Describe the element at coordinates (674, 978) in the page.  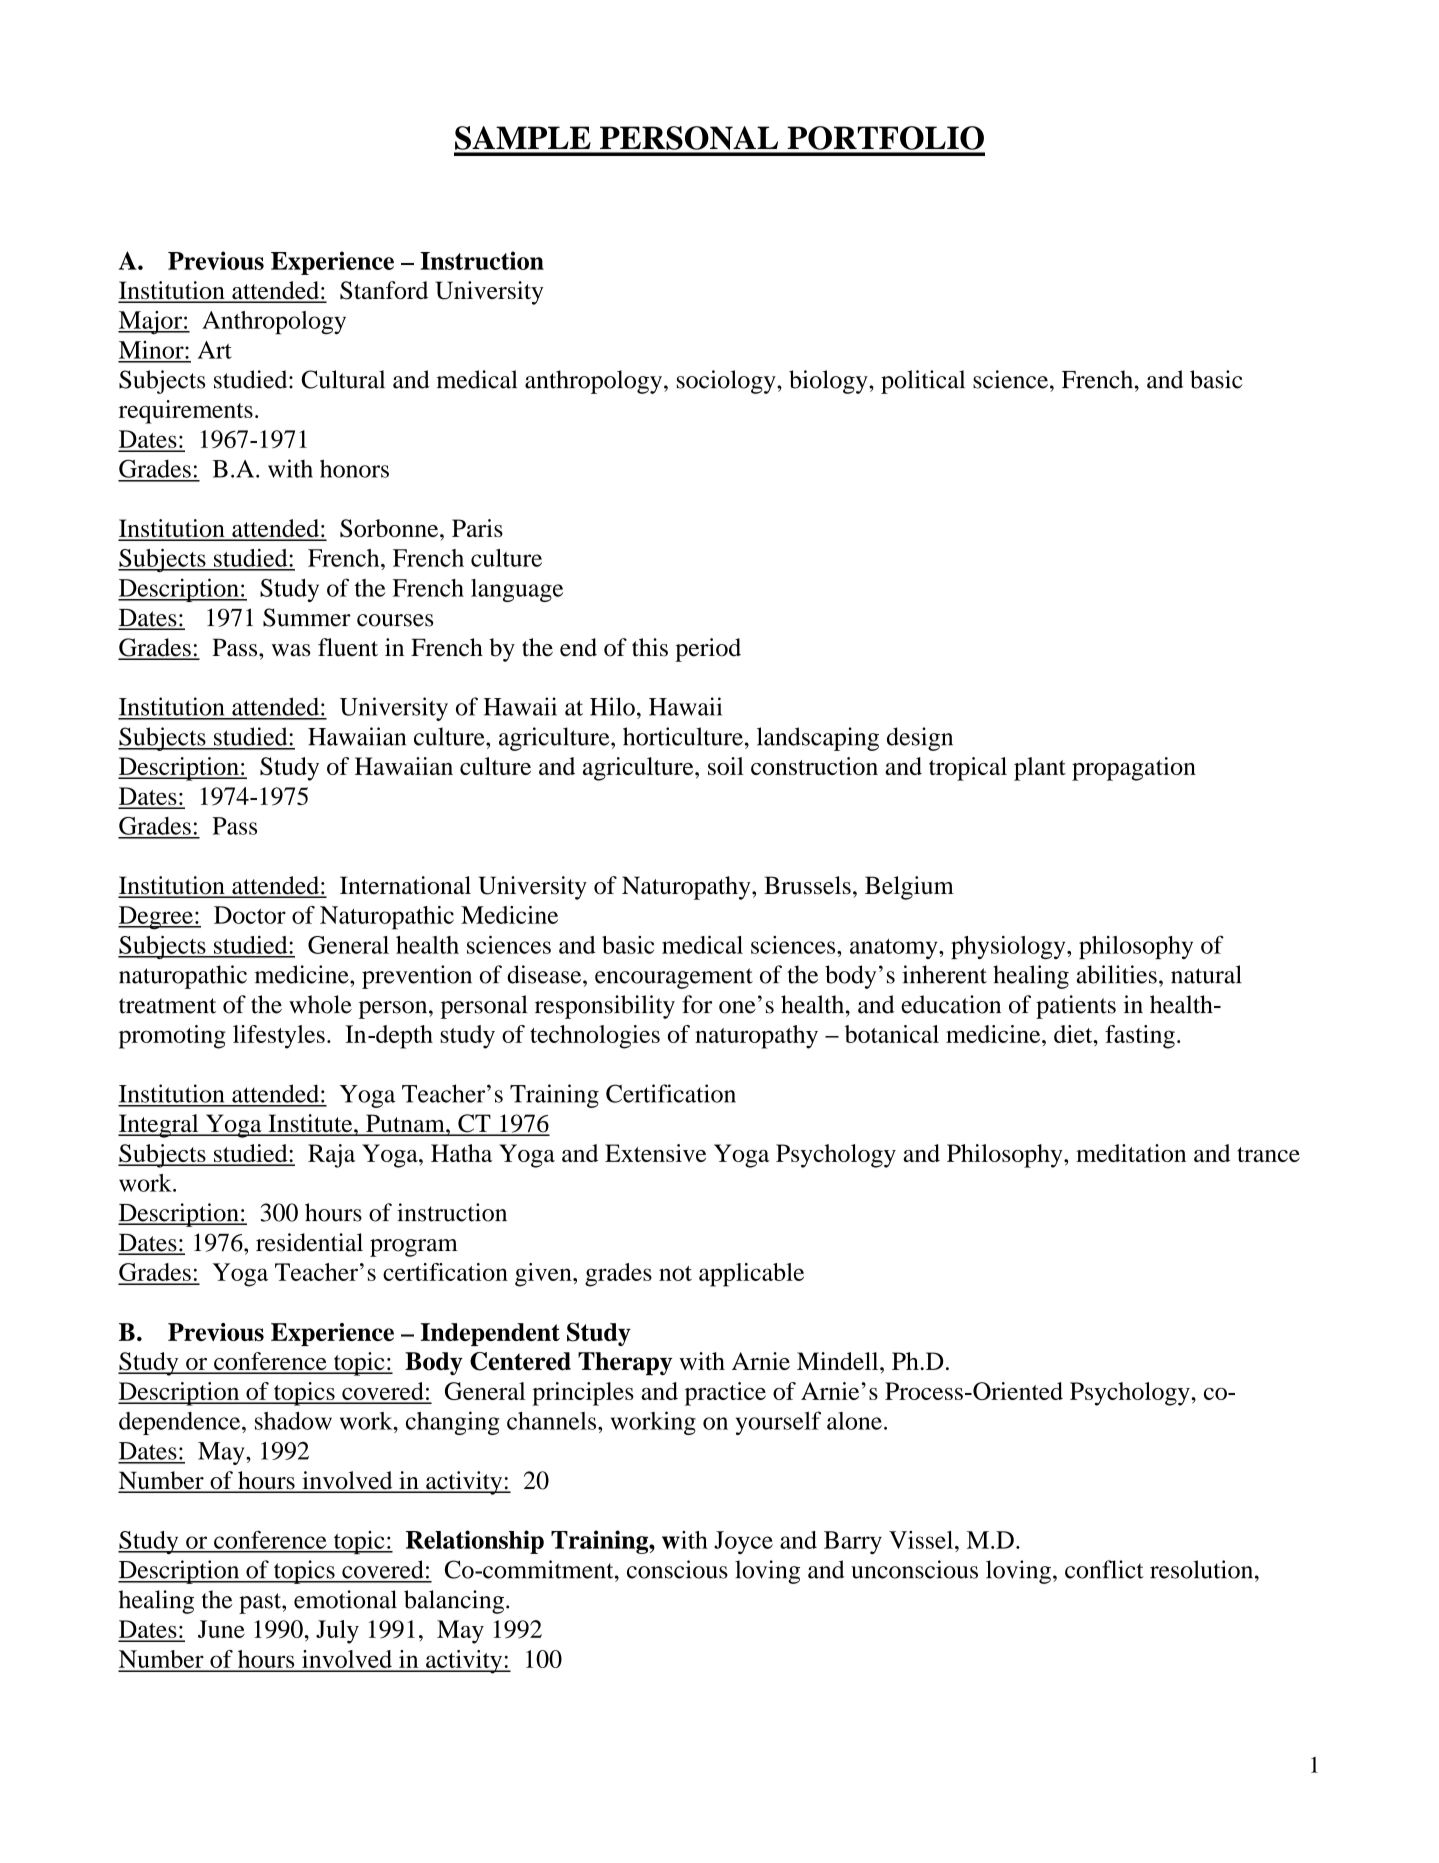
I see `encouragement` at that location.
